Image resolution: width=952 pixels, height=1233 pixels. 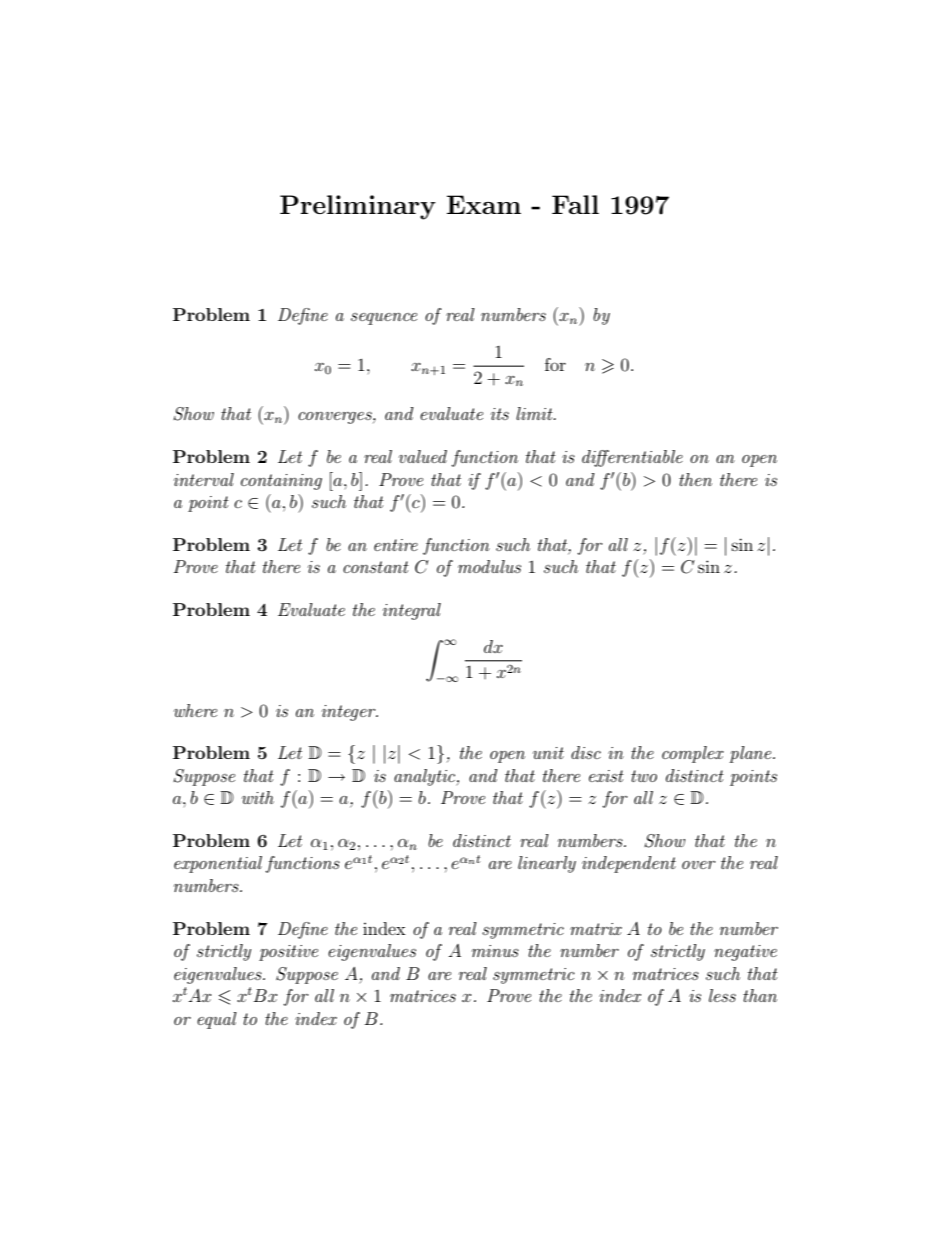 I want to click on Fall, so click(x=575, y=204).
